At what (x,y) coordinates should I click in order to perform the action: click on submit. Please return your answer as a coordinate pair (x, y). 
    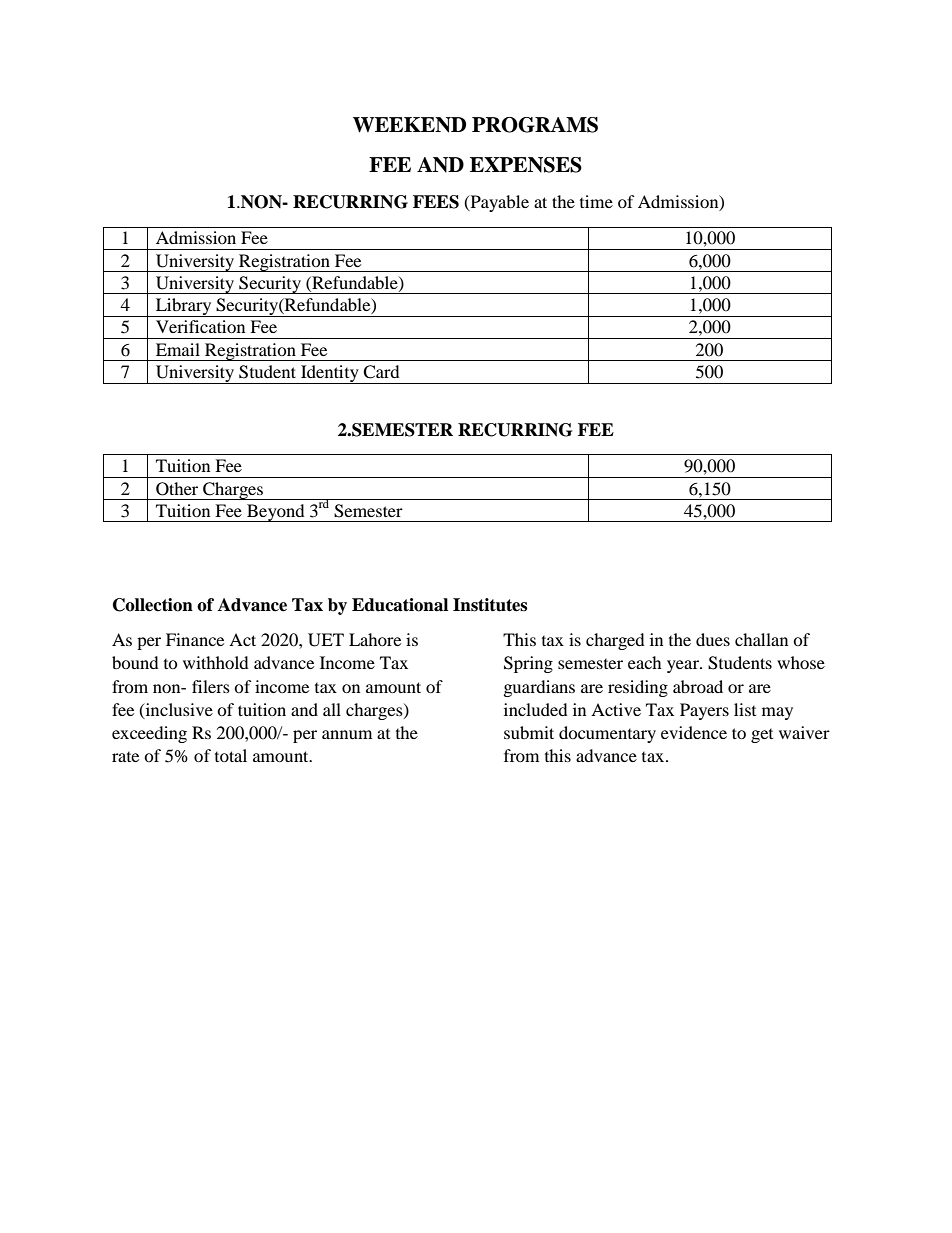
    Looking at the image, I should click on (529, 732).
